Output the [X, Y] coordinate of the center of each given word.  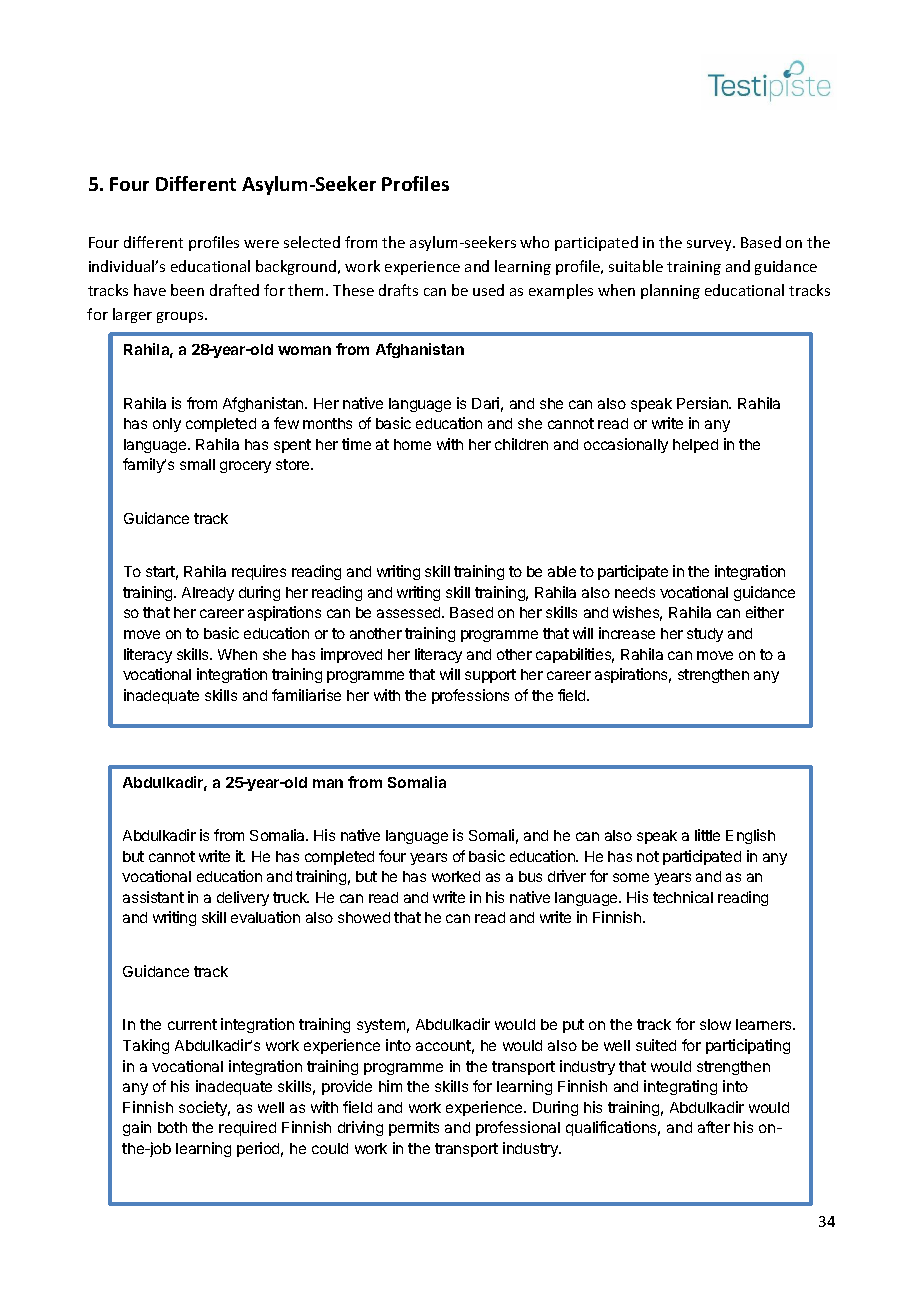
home [412, 444]
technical [683, 897]
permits [414, 1128]
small [197, 464]
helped [695, 446]
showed [364, 917]
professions [470, 696]
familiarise [306, 695]
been [187, 290]
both [172, 1127]
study [705, 635]
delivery [243, 898]
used [488, 290]
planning [670, 291]
